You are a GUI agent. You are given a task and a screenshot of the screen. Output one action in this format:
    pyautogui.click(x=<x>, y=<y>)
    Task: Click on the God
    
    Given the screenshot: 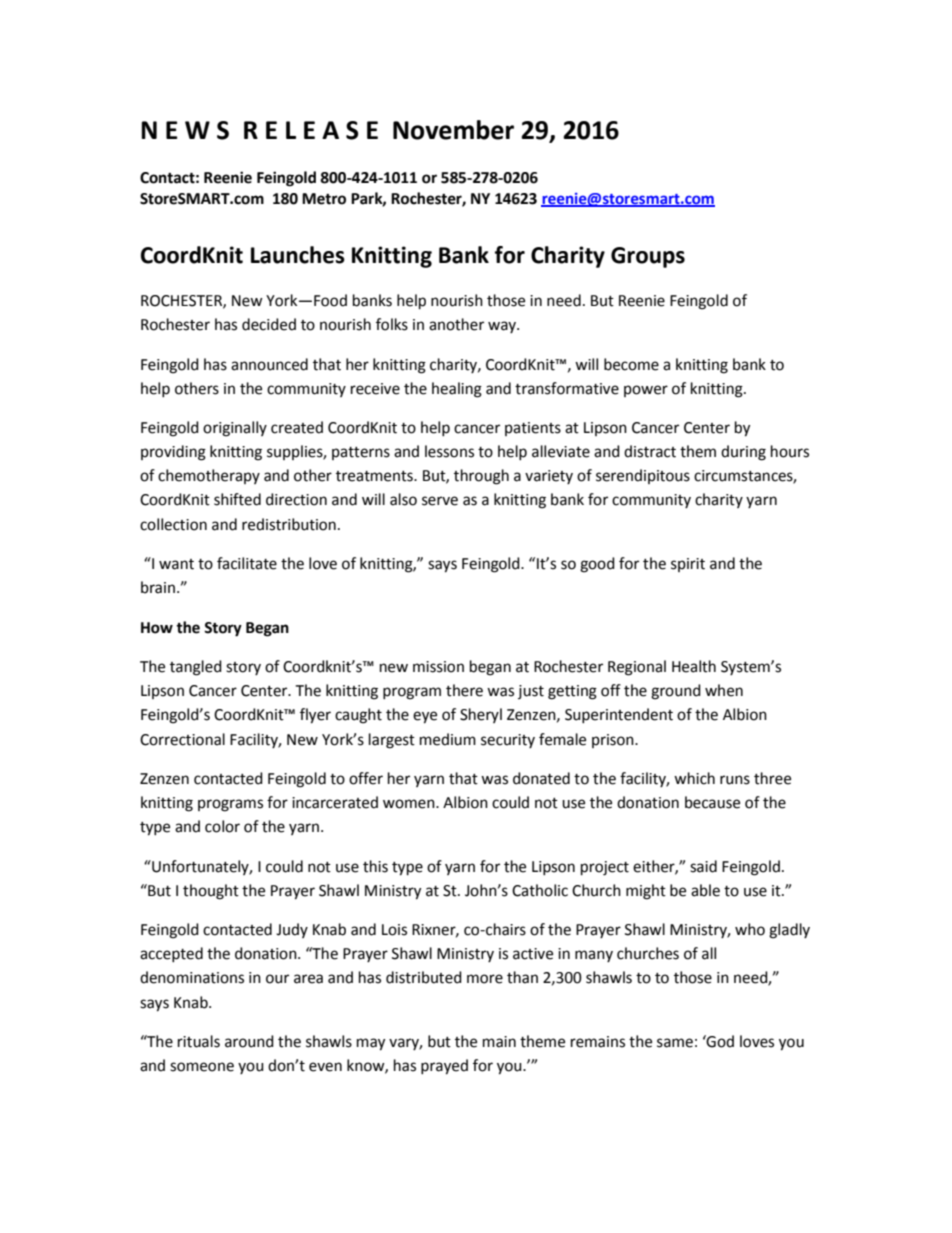 What is the action you would take?
    pyautogui.click(x=719, y=1041)
